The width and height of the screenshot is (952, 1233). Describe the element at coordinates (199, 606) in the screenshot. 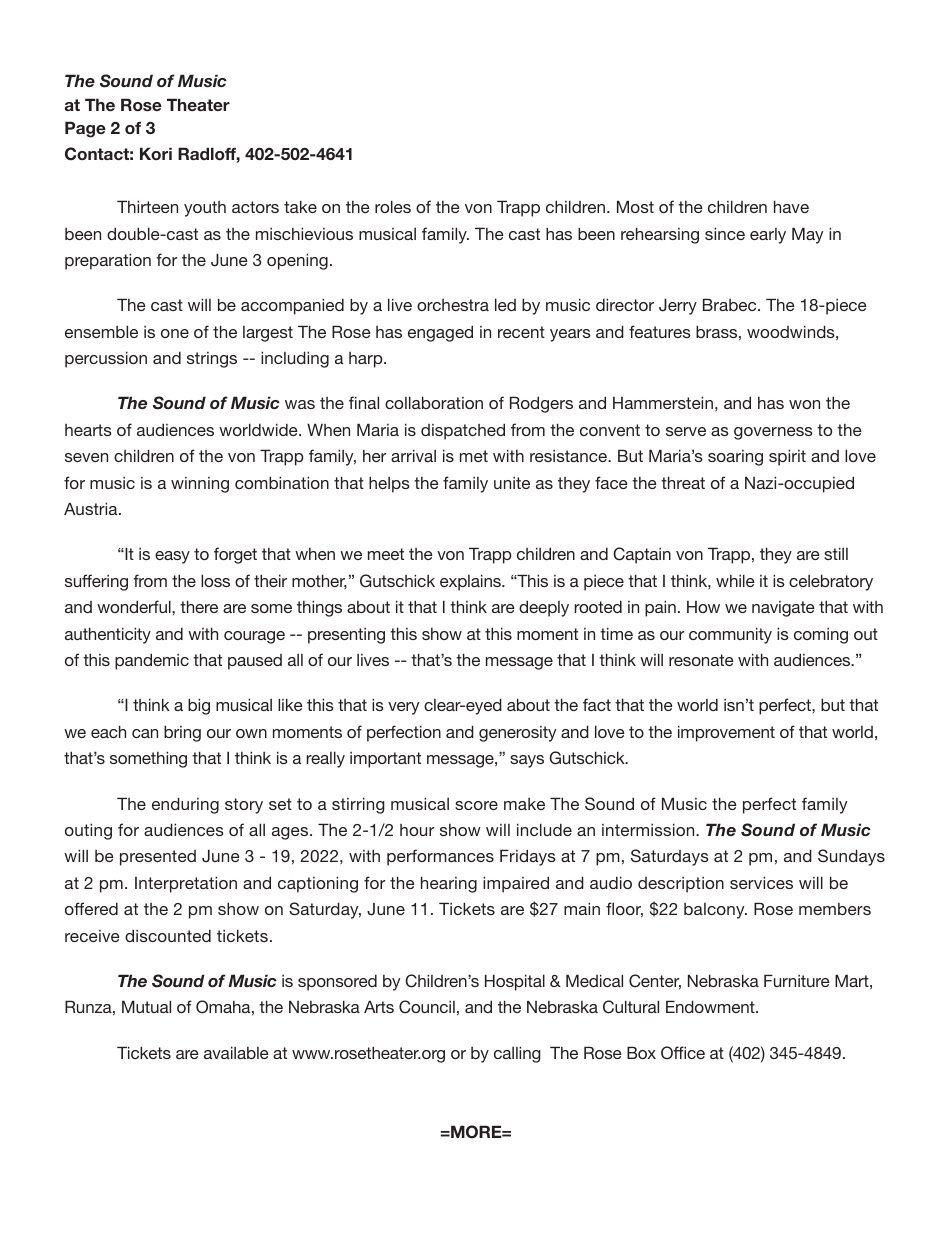

I see `there` at that location.
